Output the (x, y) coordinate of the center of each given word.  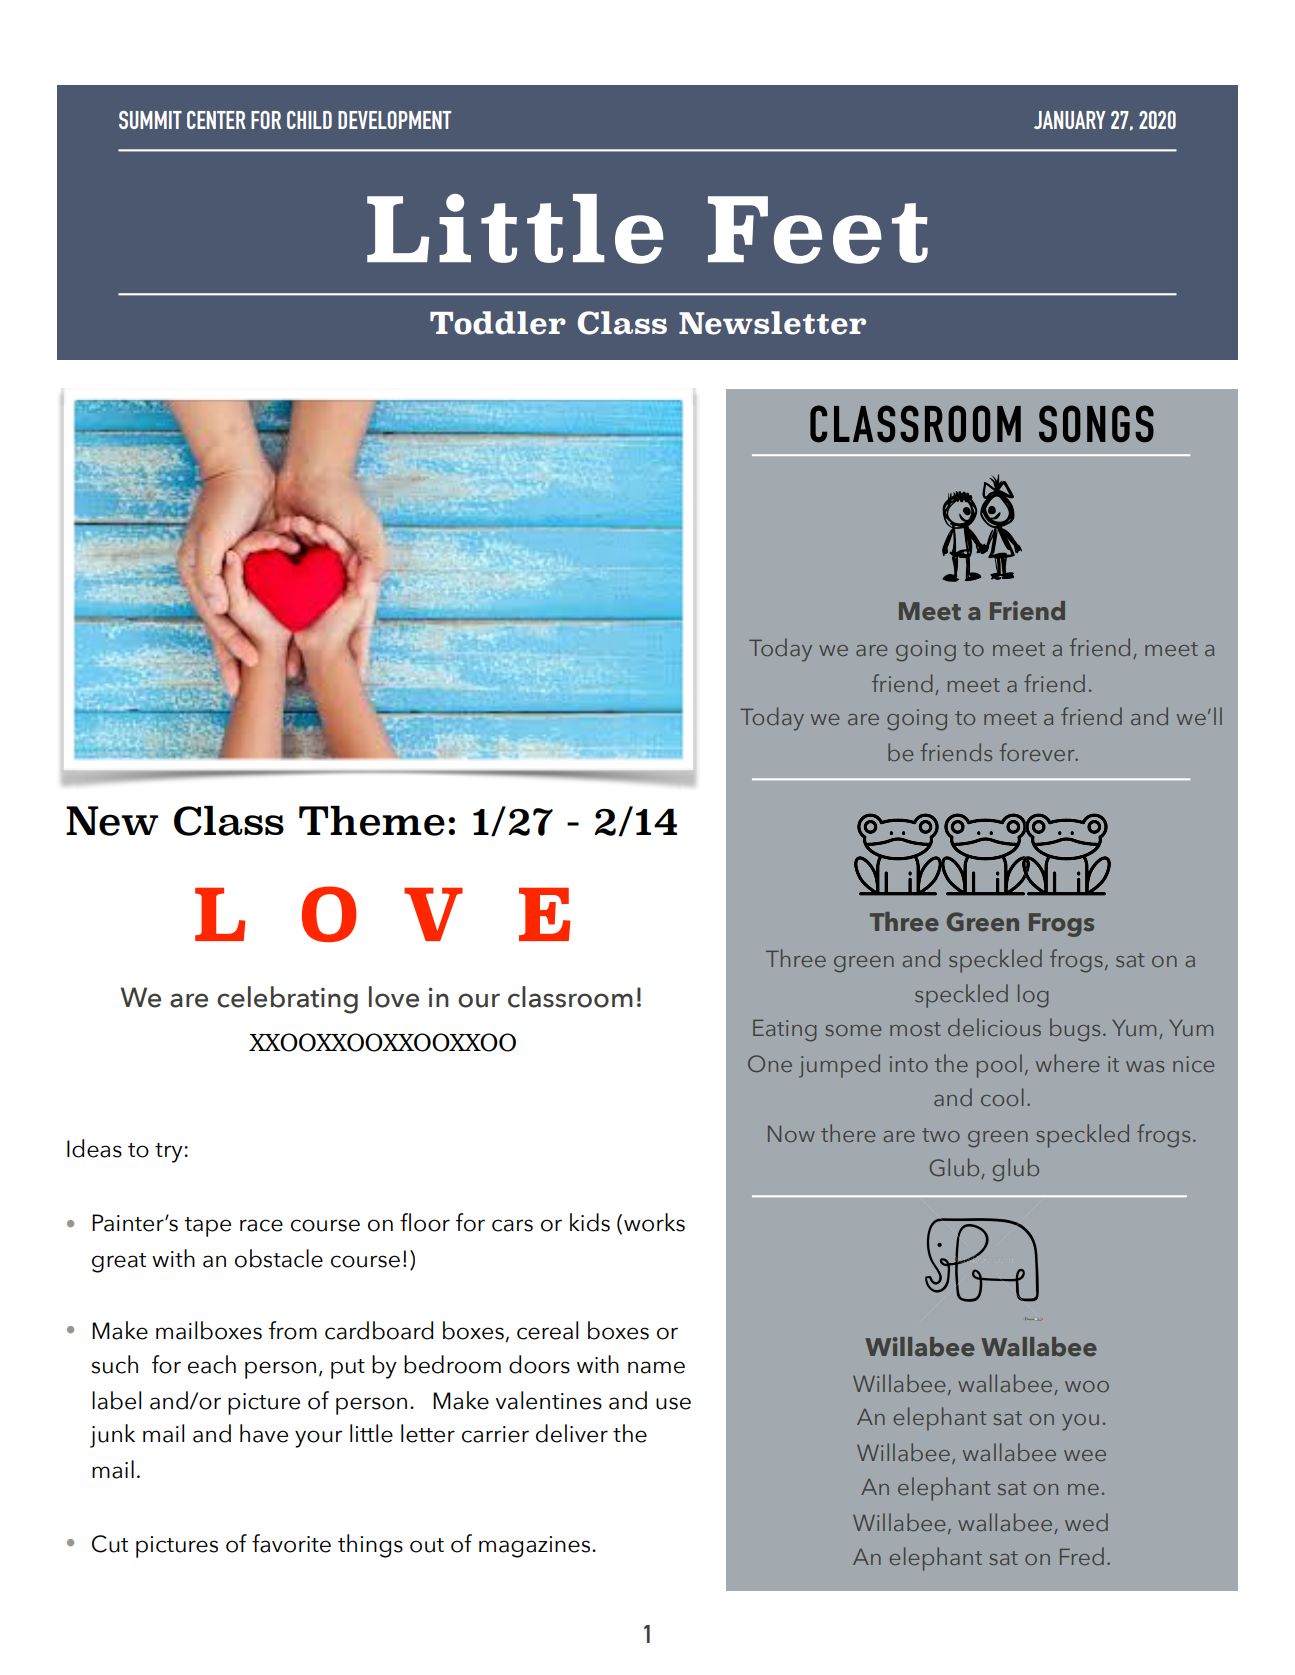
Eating (784, 1031)
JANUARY (1070, 120)
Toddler (498, 323)
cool (1002, 1097)
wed (1086, 1522)
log (1033, 996)
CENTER (216, 120)
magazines (534, 1547)
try (169, 1153)
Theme (372, 821)
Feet (818, 230)
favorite (291, 1543)
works (654, 1222)
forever (1038, 752)
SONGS (1096, 424)
